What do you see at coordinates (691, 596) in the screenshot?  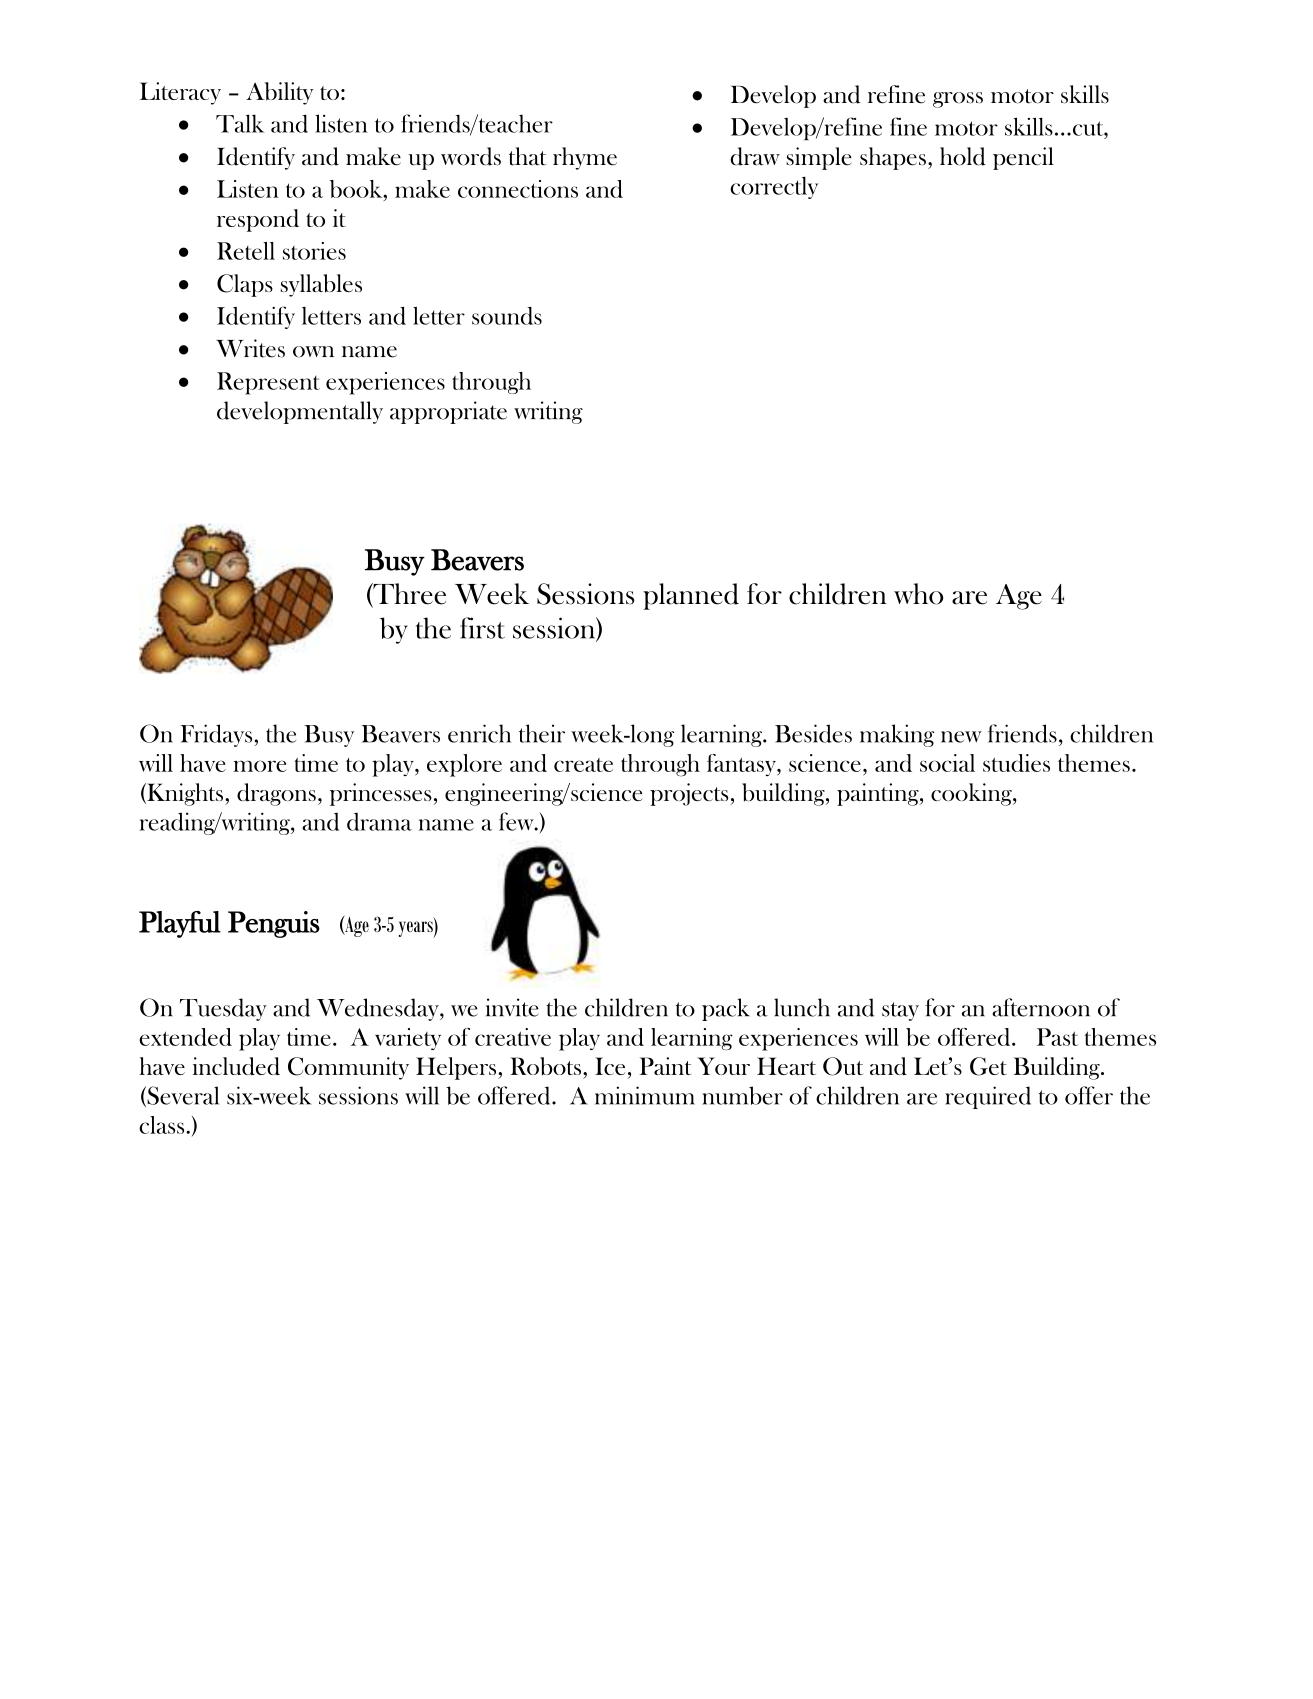 I see `planned` at bounding box center [691, 596].
